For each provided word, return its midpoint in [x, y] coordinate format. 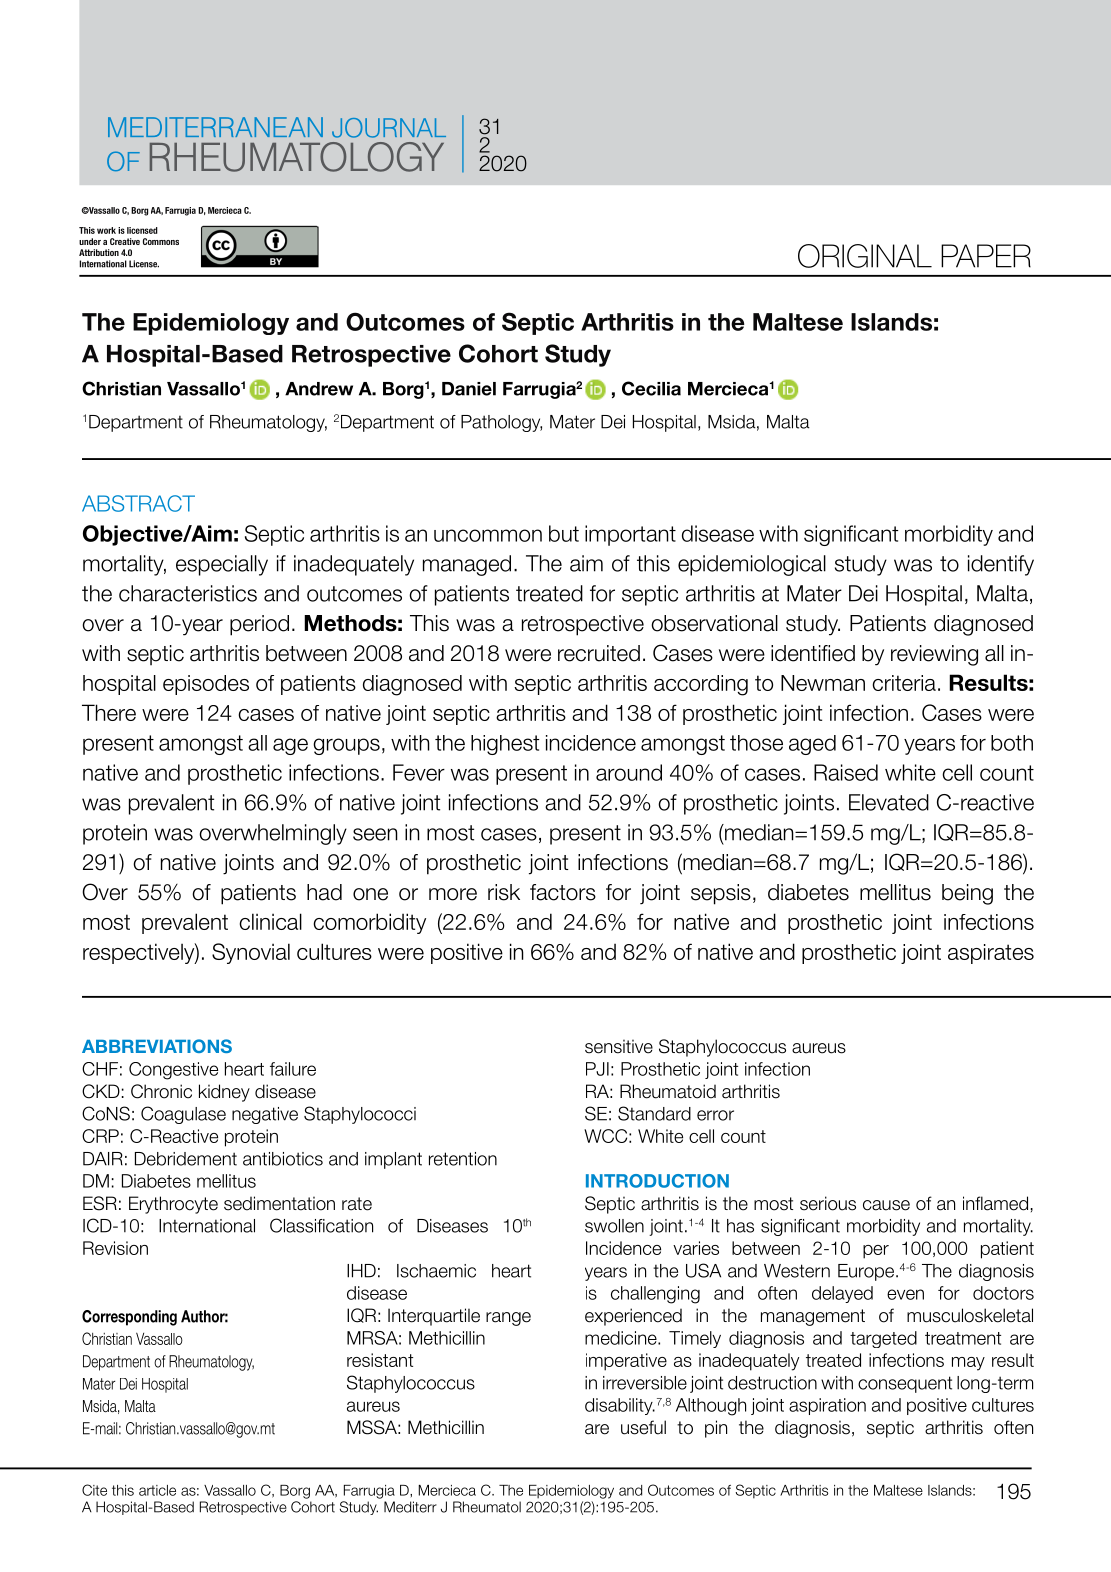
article [157, 1490]
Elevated [889, 802]
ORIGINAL [865, 256]
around [629, 772]
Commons [161, 241]
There [109, 712]
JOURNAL [389, 128]
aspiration [827, 1406]
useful [643, 1427]
